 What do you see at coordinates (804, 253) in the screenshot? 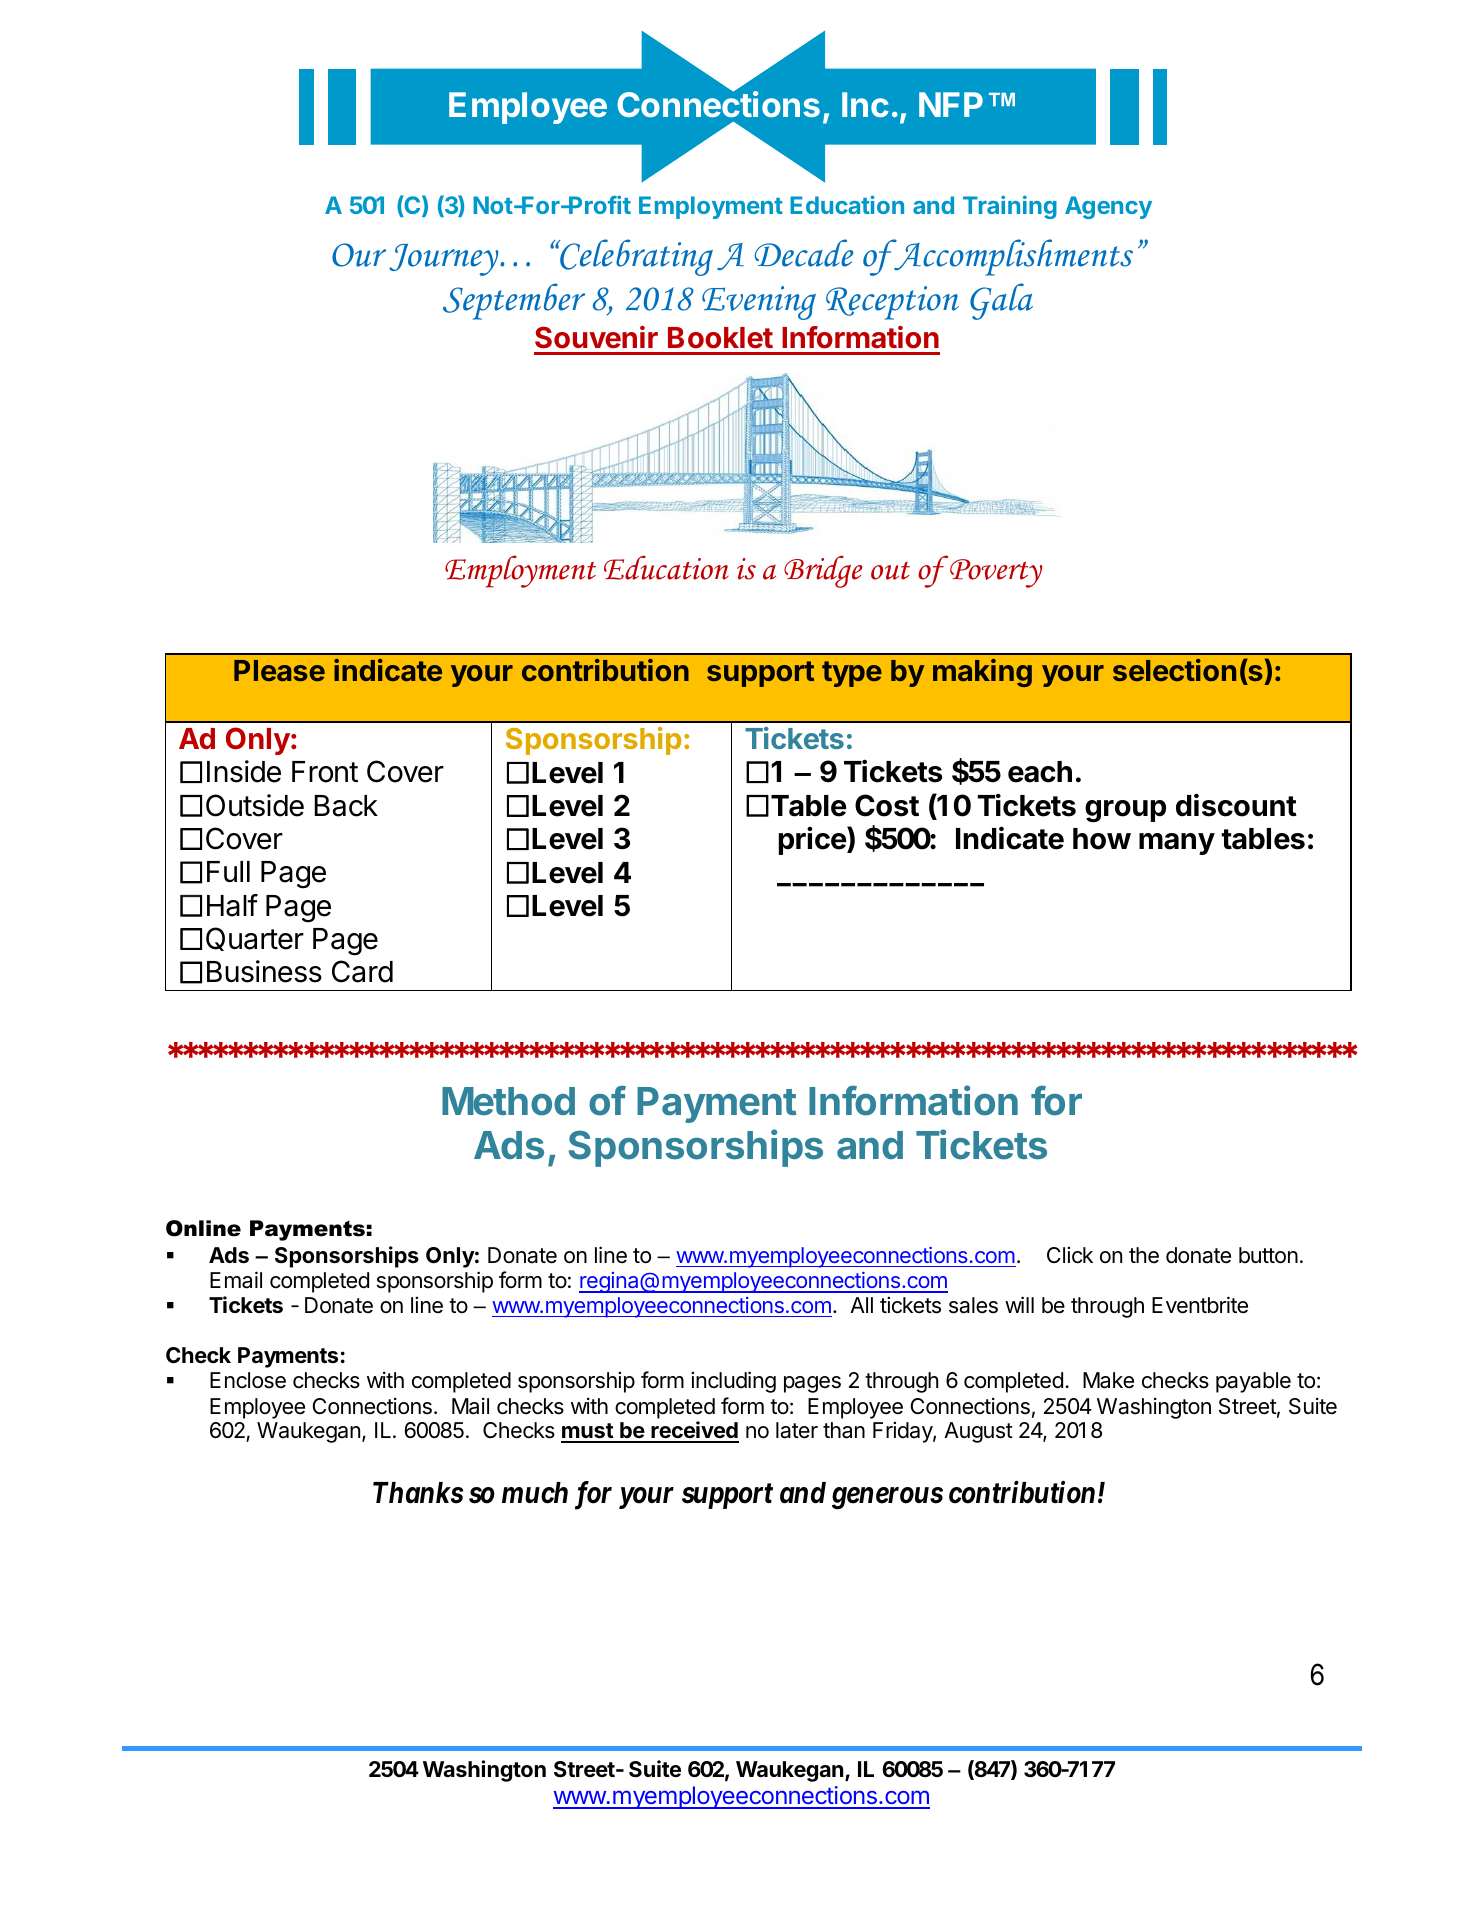
I see `Decade` at bounding box center [804, 253].
